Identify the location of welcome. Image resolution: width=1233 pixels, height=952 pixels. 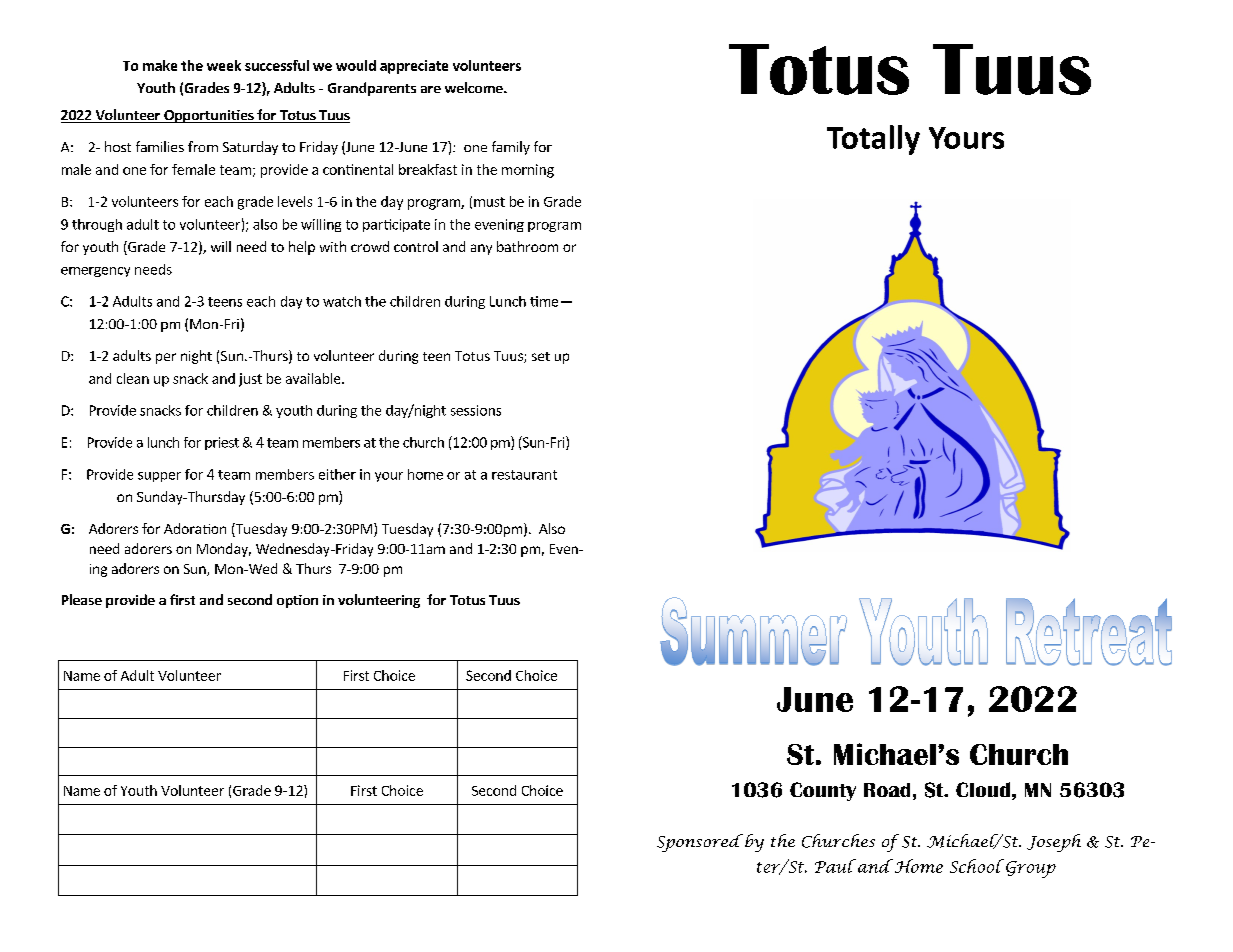
(475, 87).
